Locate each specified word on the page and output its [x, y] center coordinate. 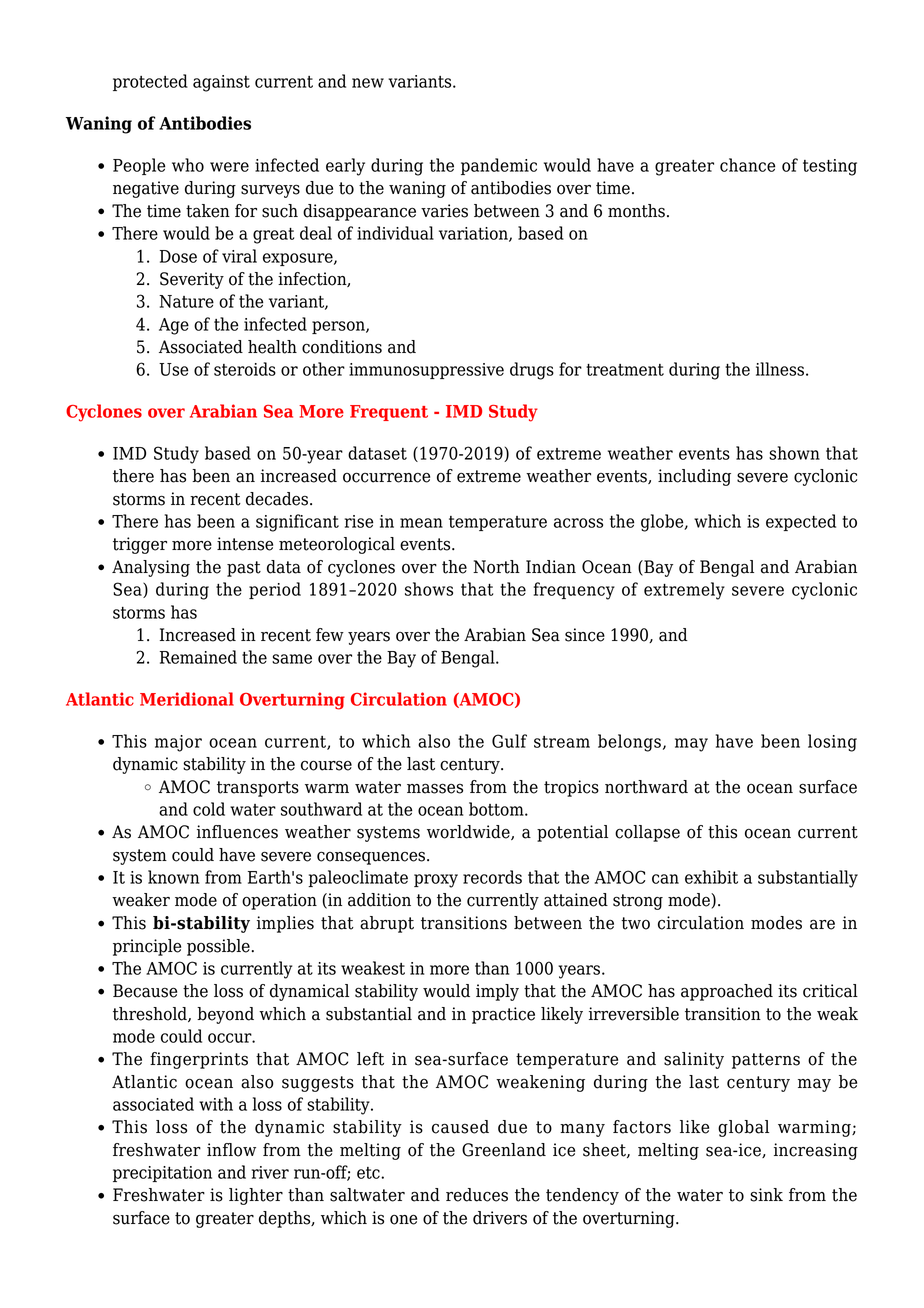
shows [429, 589]
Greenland [504, 1150]
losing [832, 743]
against [221, 83]
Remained [198, 657]
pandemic [499, 166]
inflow [231, 1150]
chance [747, 165]
